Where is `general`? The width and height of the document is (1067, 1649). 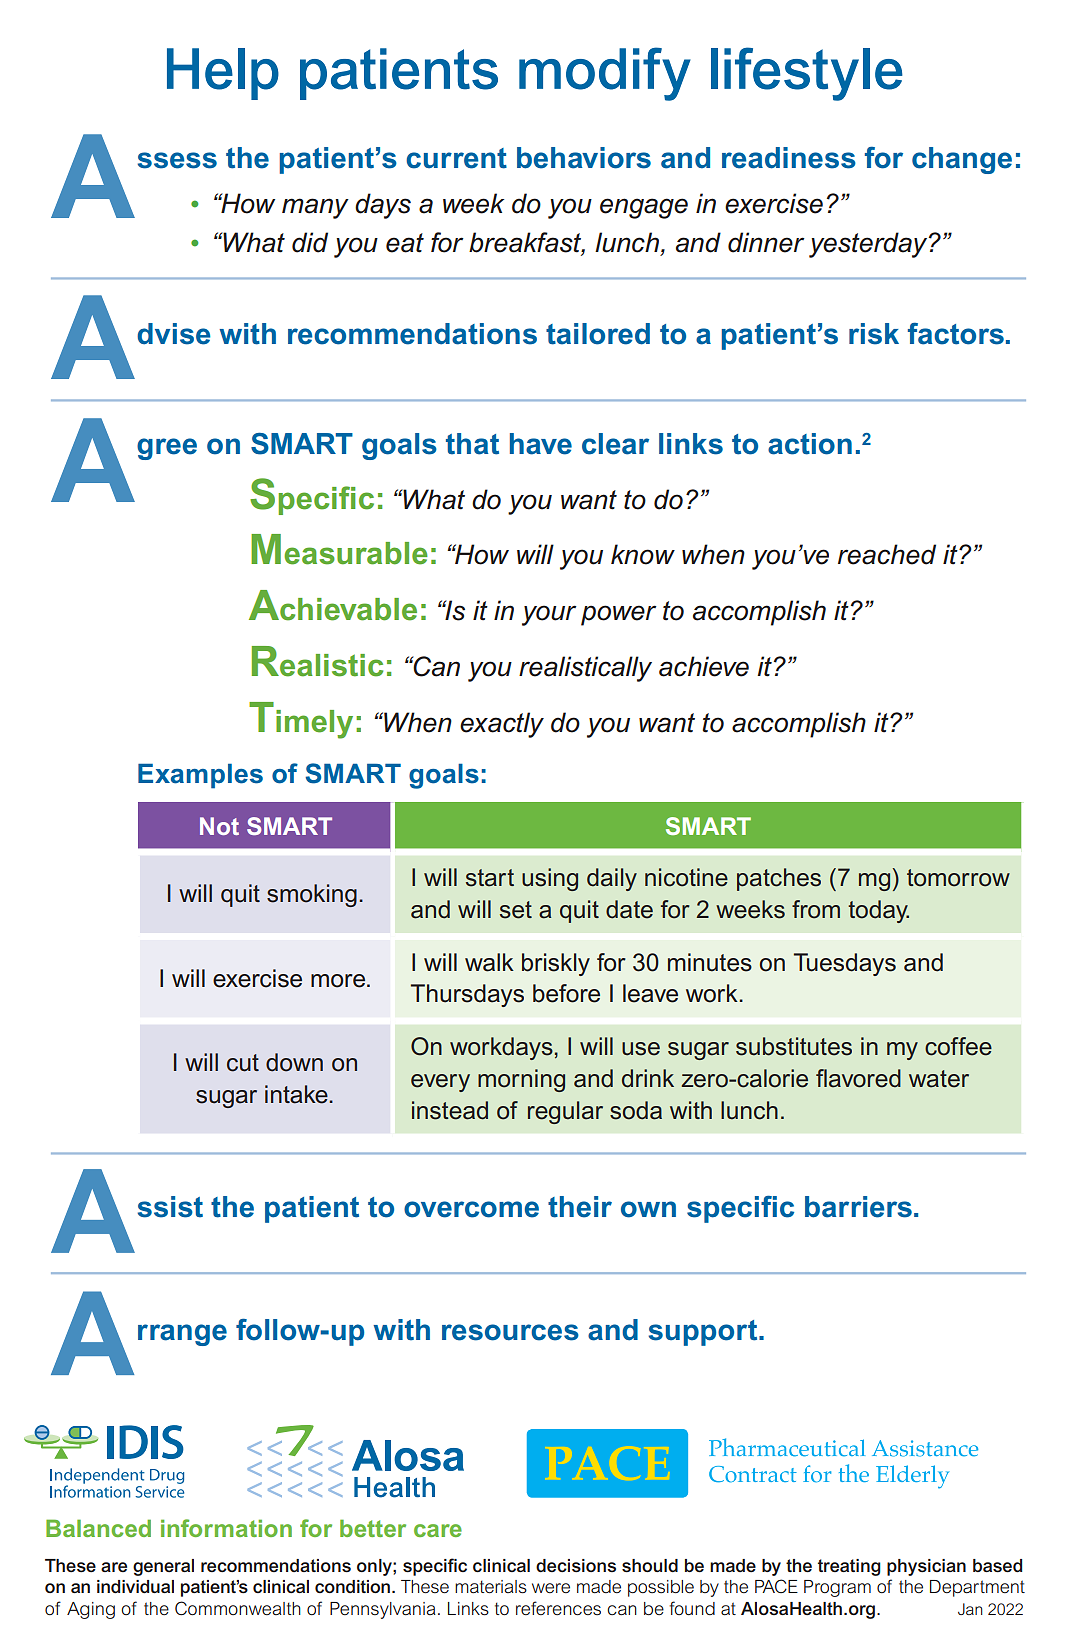 general is located at coordinates (163, 1567).
